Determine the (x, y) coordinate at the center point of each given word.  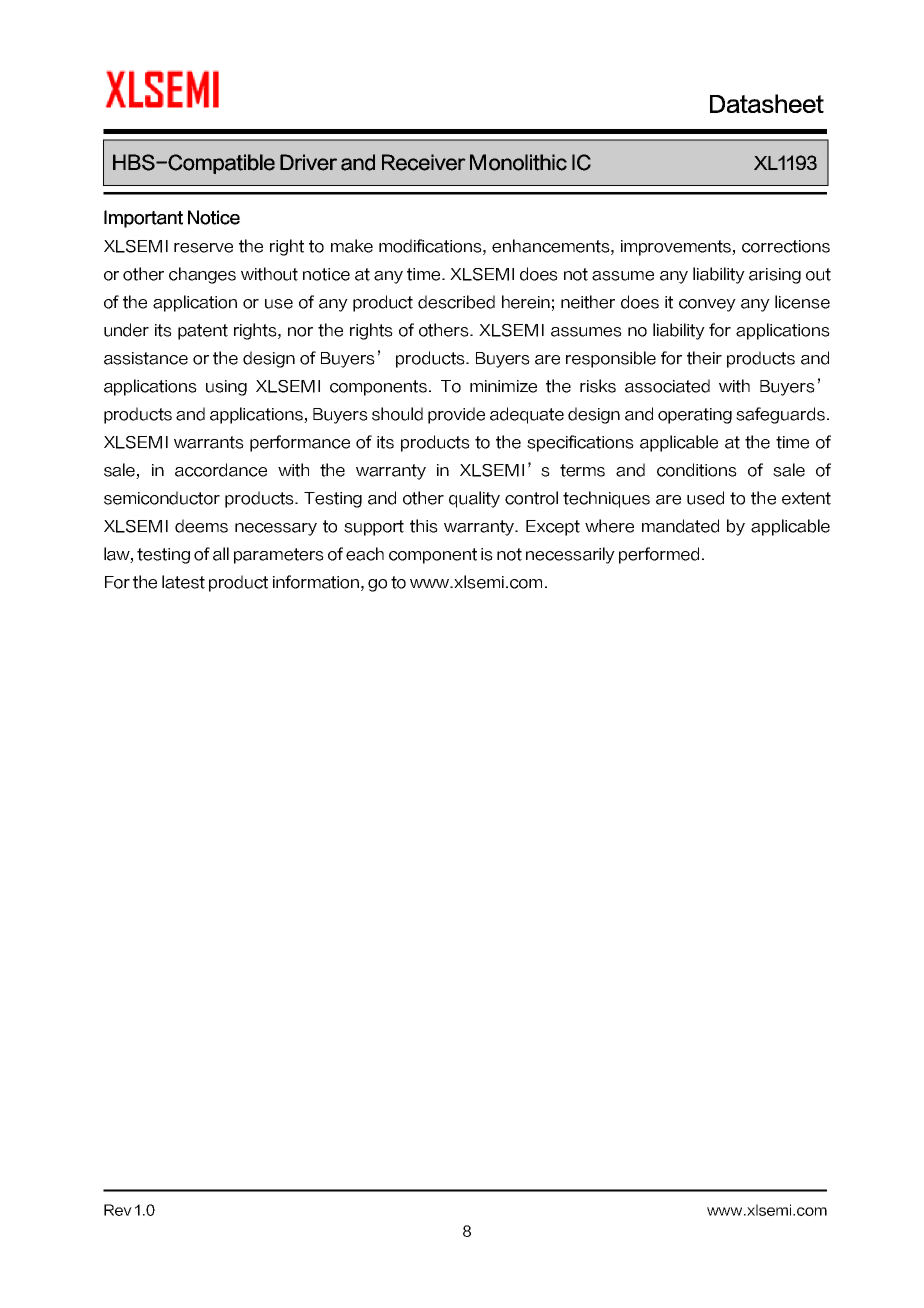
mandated (680, 526)
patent (203, 332)
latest (183, 582)
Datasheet (767, 103)
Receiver (424, 162)
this (424, 526)
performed (659, 555)
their (704, 358)
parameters (279, 556)
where (609, 526)
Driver (308, 162)
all (221, 554)
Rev (118, 1210)
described (456, 302)
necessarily (570, 555)
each (365, 554)
